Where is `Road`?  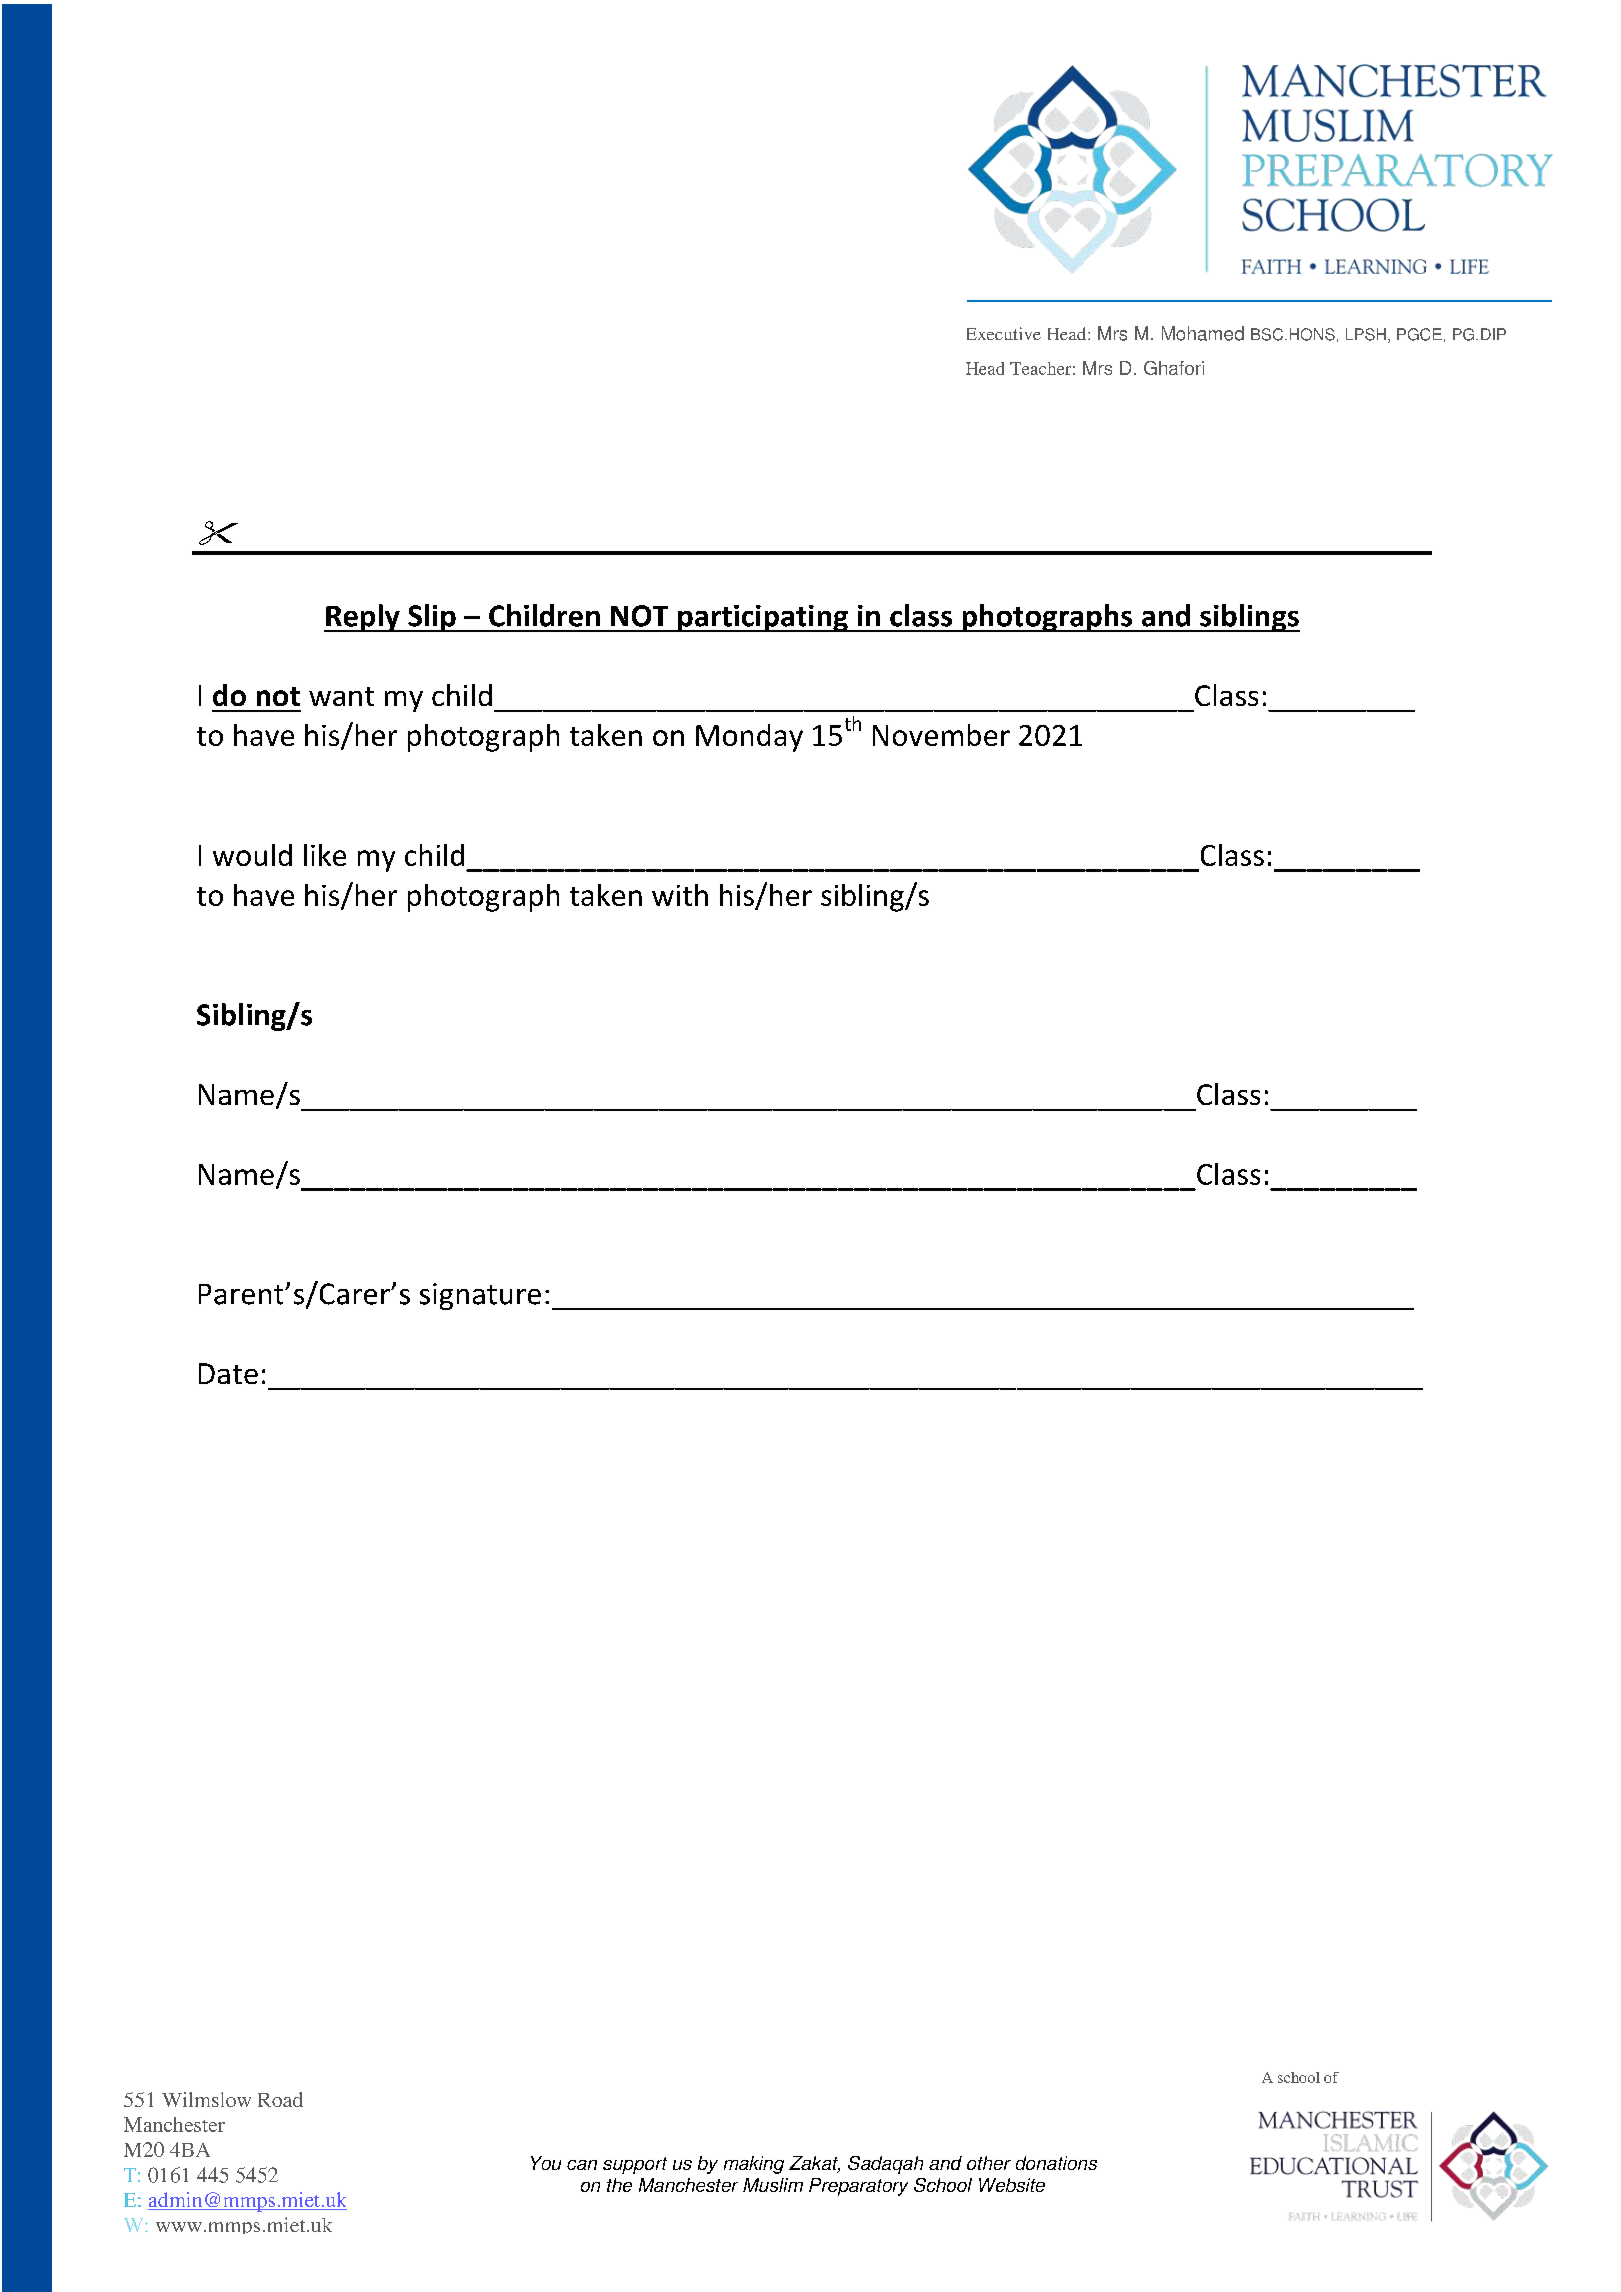
Road is located at coordinates (280, 2099).
